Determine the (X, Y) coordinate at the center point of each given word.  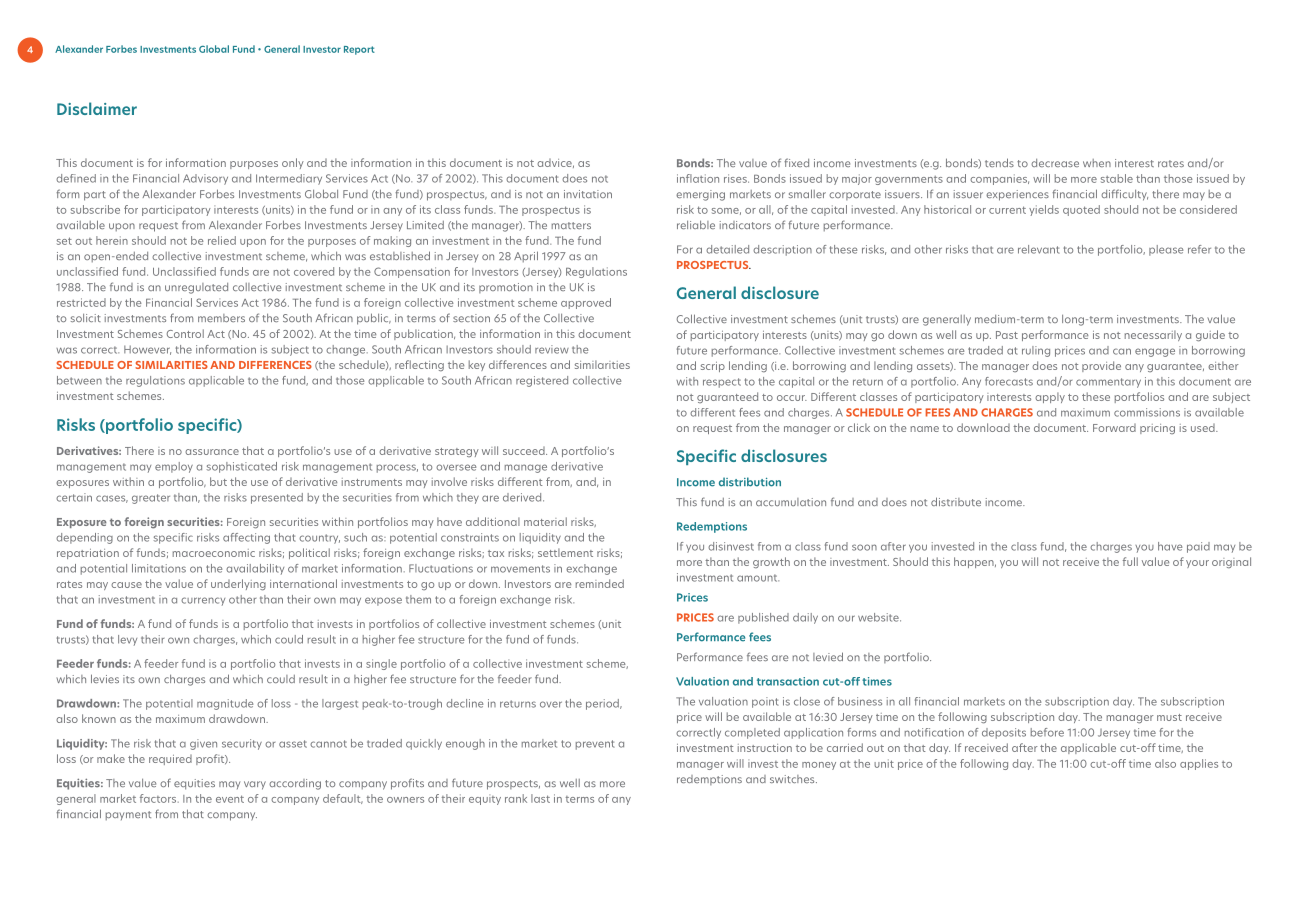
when (1097, 163)
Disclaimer (97, 108)
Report (359, 50)
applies (1199, 764)
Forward (1114, 428)
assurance (212, 452)
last (540, 798)
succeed (525, 451)
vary (255, 785)
